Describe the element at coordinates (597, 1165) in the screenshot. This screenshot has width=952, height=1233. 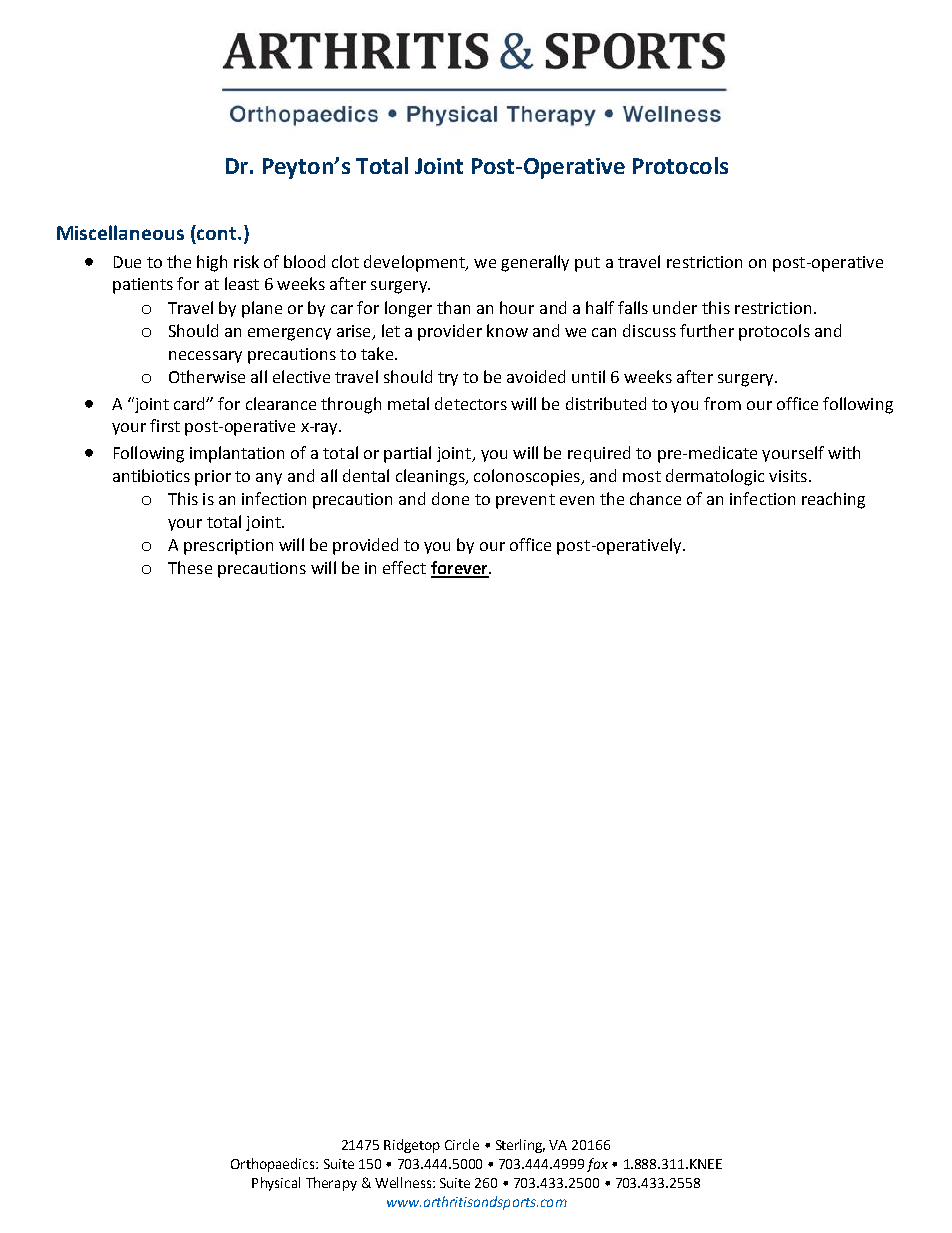
I see `fax` at that location.
